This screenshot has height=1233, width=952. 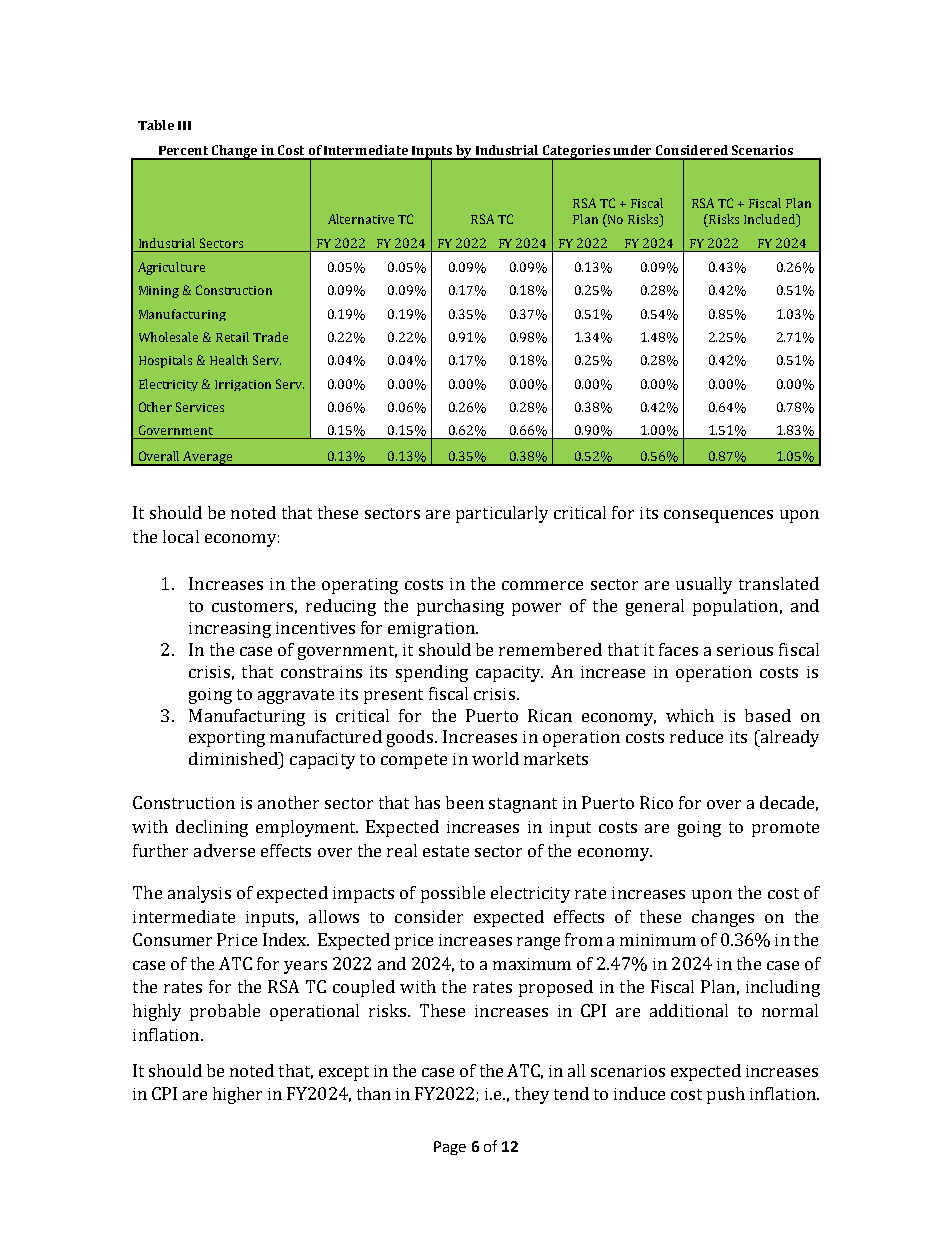 What do you see at coordinates (465, 802) in the screenshot?
I see `been` at bounding box center [465, 802].
